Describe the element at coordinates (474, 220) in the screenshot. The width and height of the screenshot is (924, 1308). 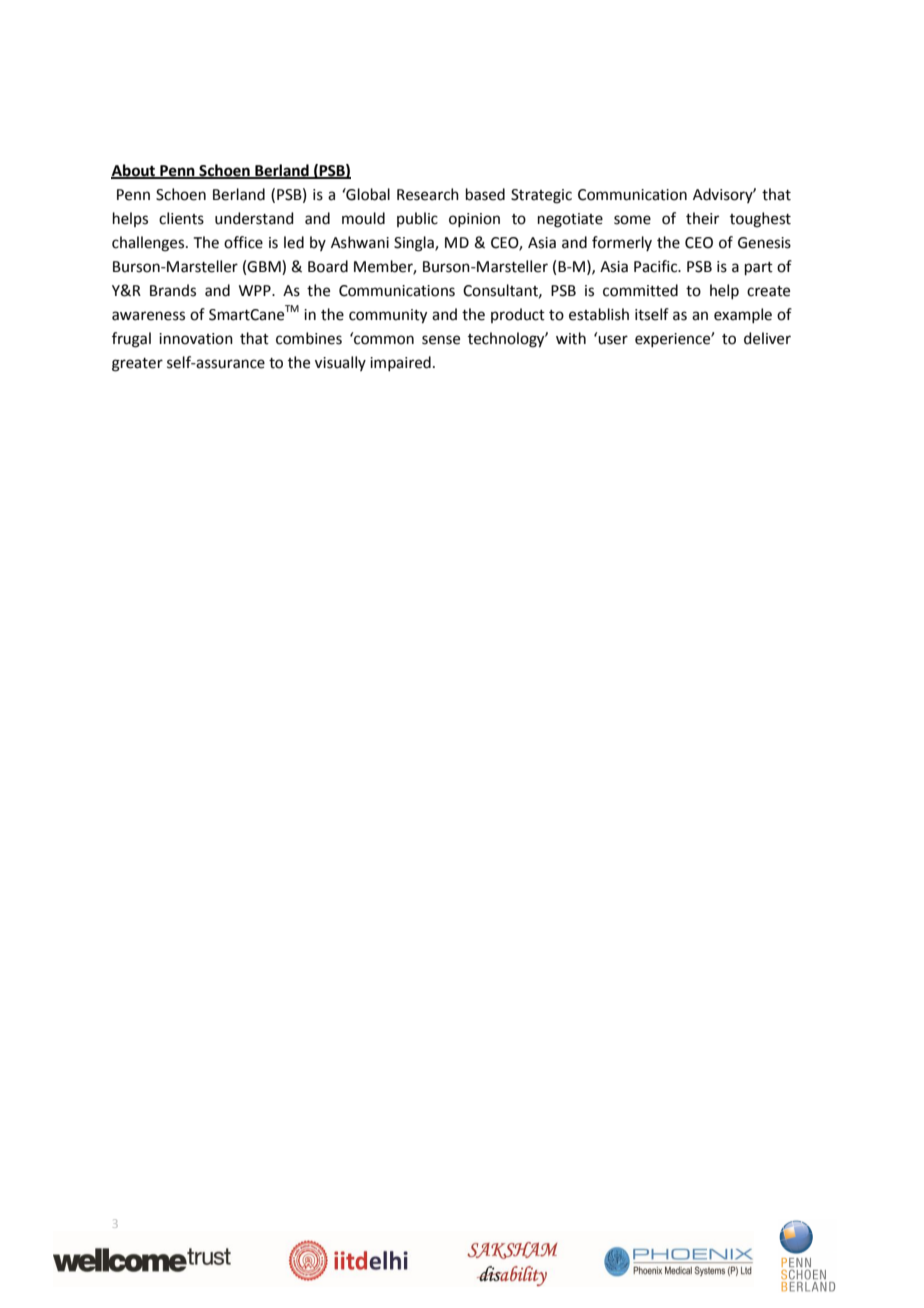
I see `opinion` at that location.
